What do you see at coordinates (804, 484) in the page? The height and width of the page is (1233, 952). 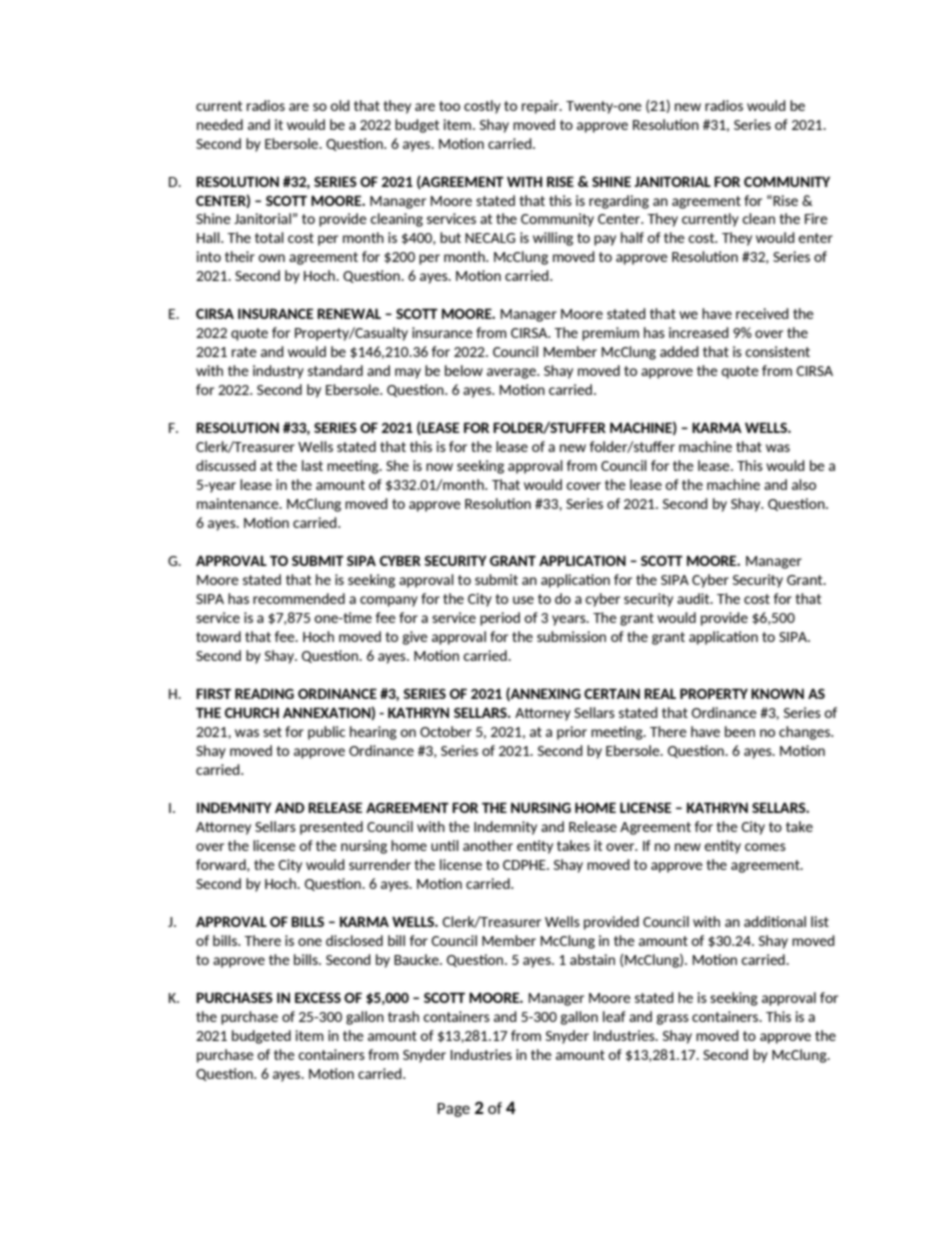 I see `also` at bounding box center [804, 484].
